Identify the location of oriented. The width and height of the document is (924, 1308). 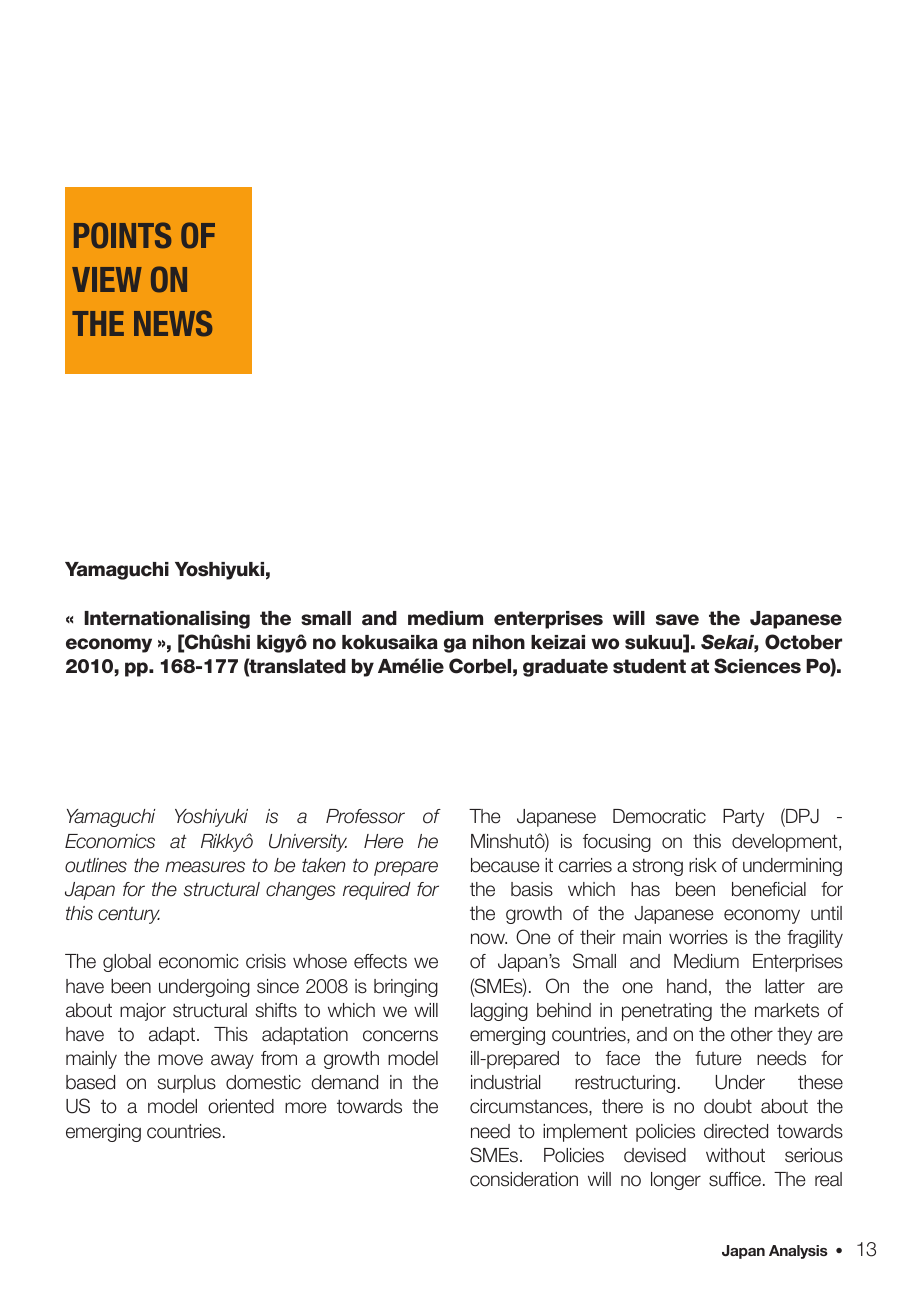
(241, 1106).
